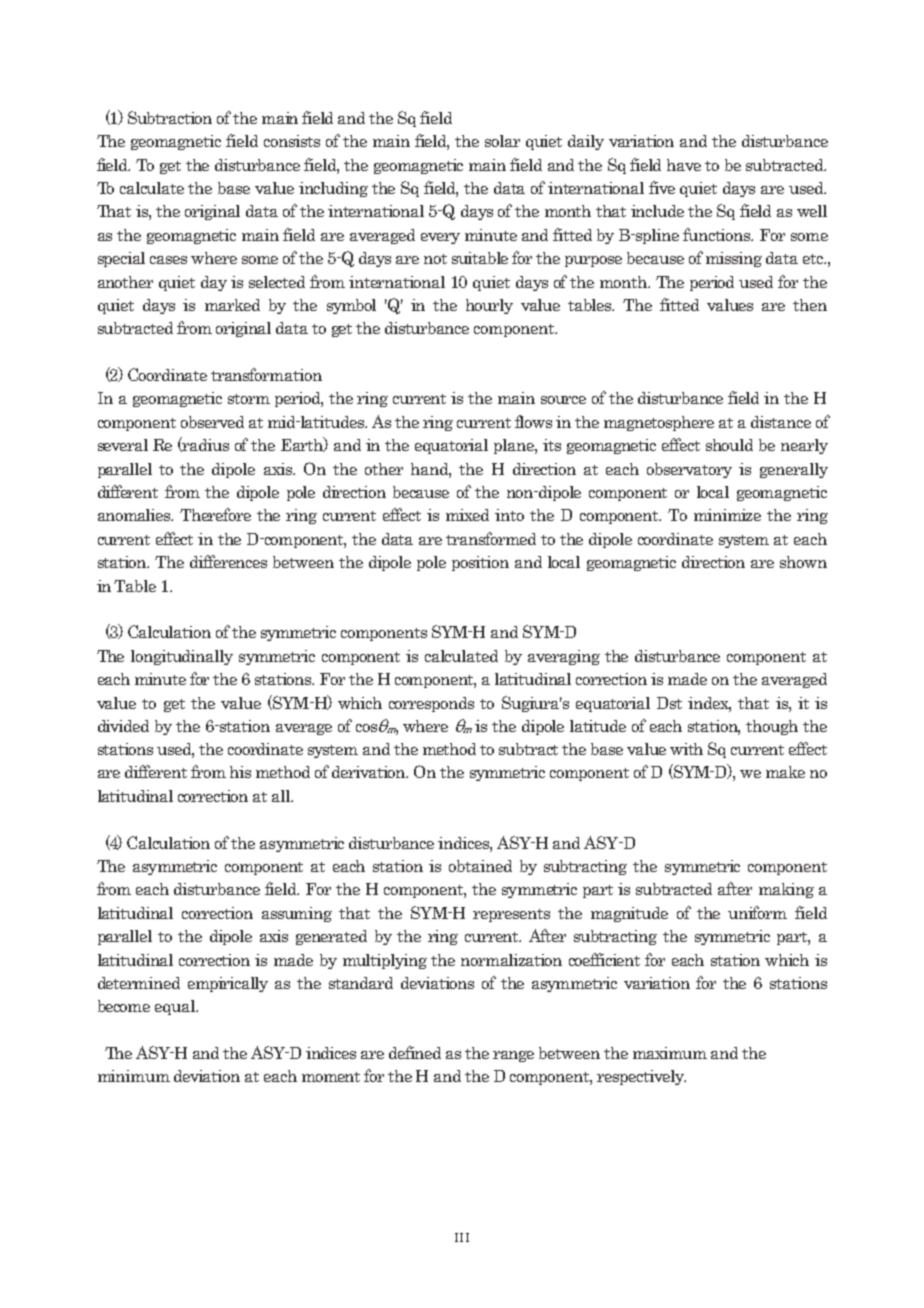 This screenshot has height=1308, width=924. What do you see at coordinates (709, 704) in the screenshot?
I see `index` at bounding box center [709, 704].
